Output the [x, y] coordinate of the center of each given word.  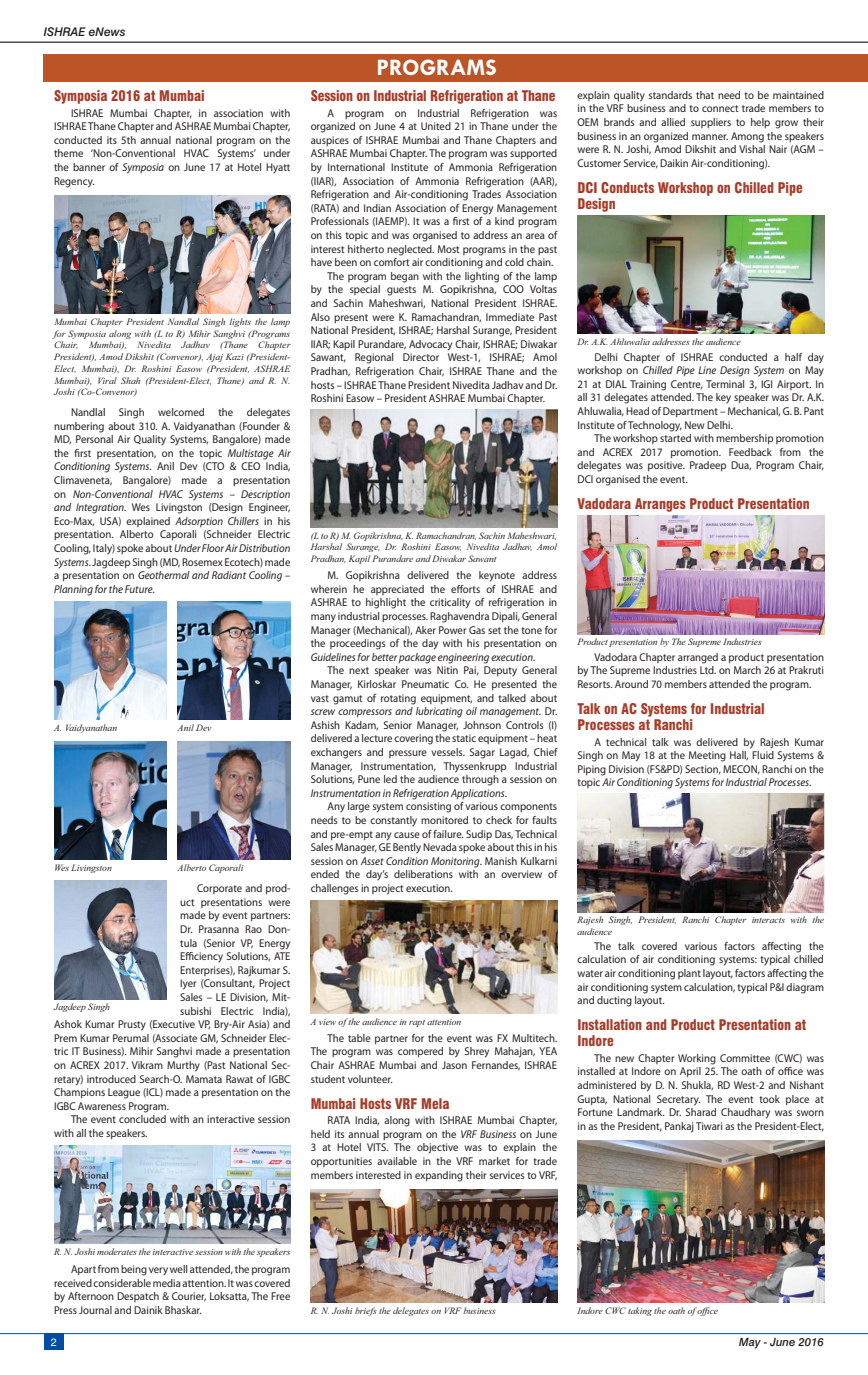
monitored [444, 820]
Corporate [219, 889]
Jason [454, 1065]
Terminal [725, 384]
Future [140, 589]
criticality [450, 603]
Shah [130, 380]
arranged [698, 658]
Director [421, 357]
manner [710, 137]
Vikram [147, 1065]
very [158, 1271]
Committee [745, 1058]
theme [68, 153]
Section [703, 769]
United [436, 126]
